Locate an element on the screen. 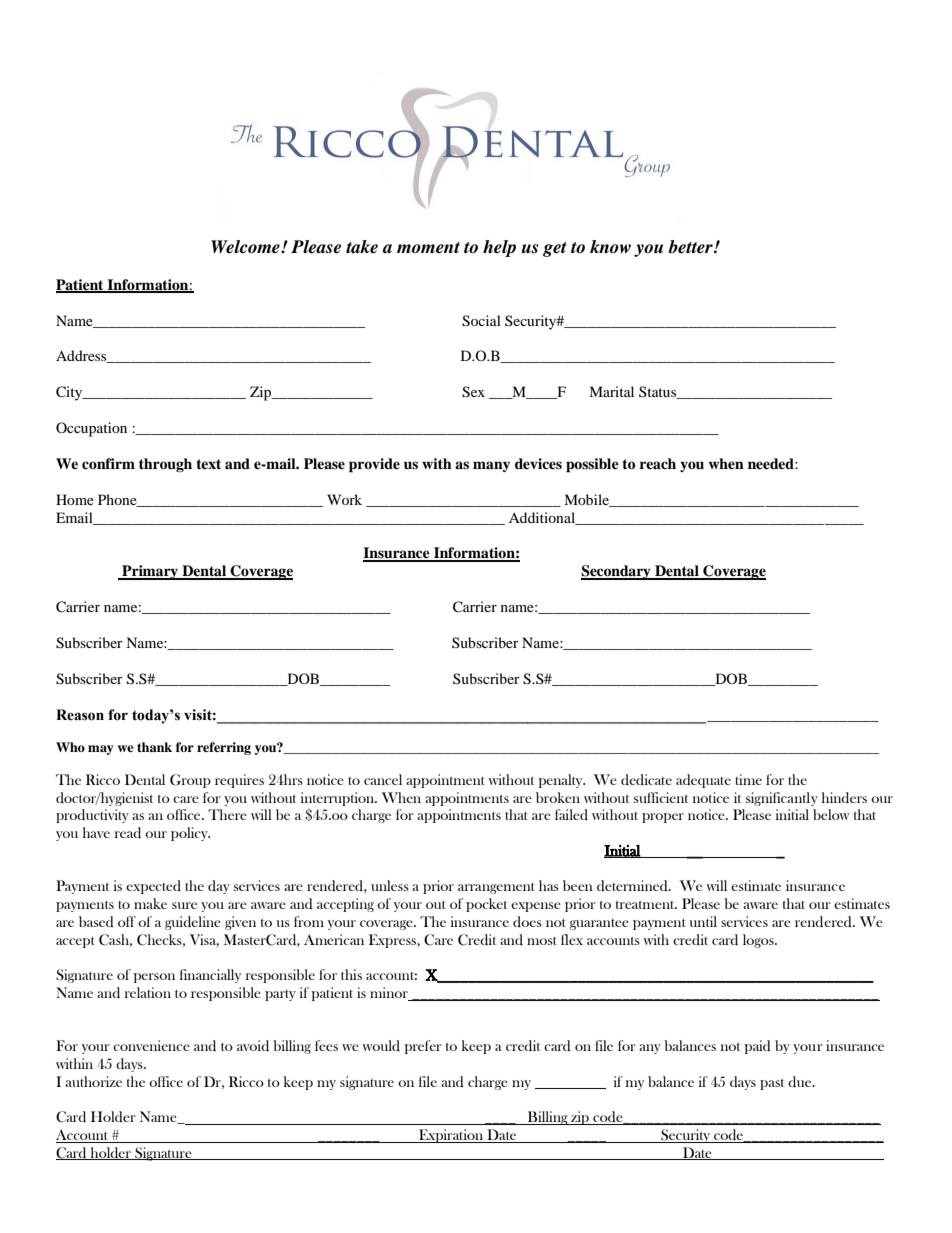 This screenshot has width=952, height=1233. needed is located at coordinates (772, 463).
